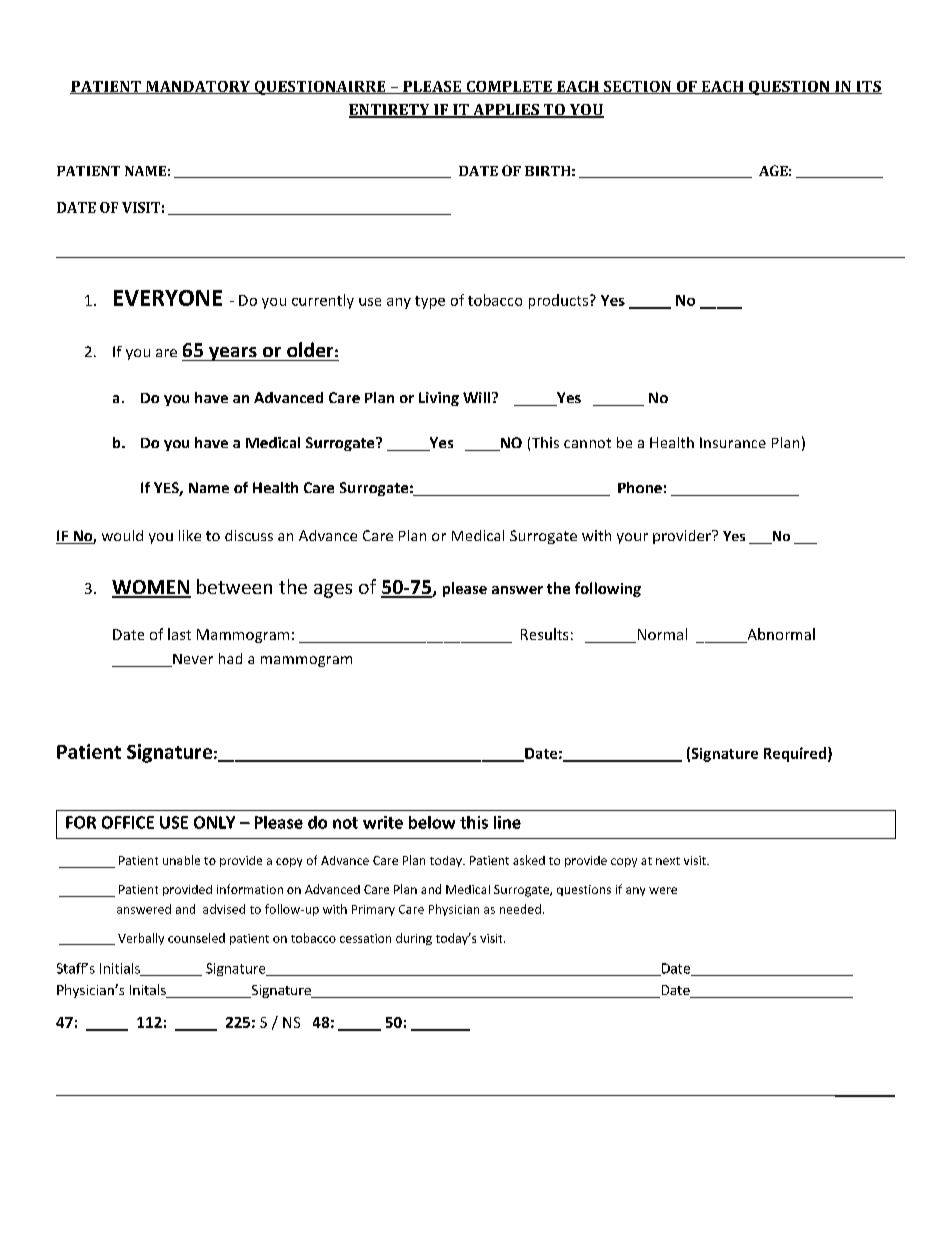 The width and height of the screenshot is (952, 1233). I want to click on your, so click(632, 538).
